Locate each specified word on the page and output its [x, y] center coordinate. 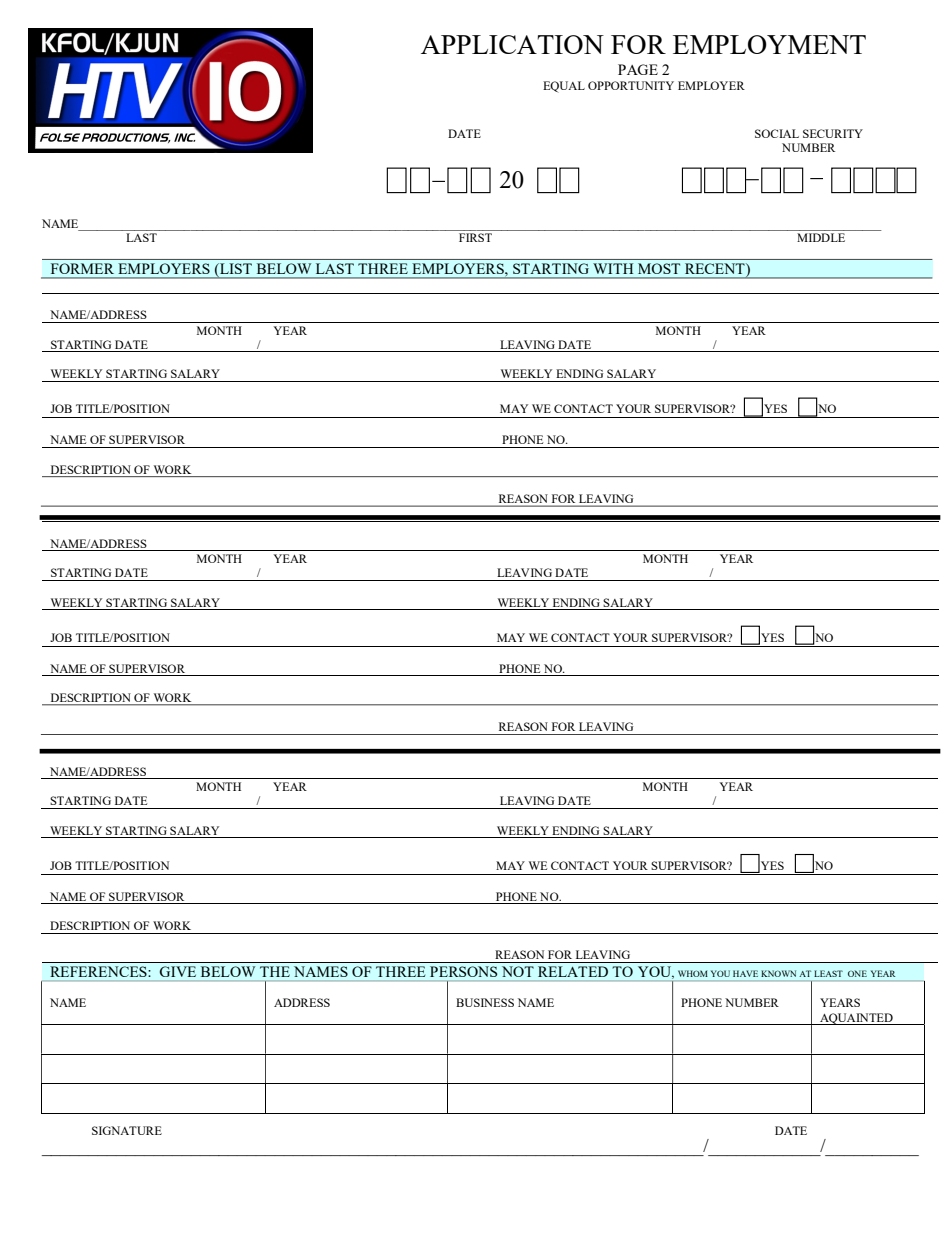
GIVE [178, 971]
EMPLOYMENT [769, 44]
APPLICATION [512, 44]
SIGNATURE [127, 1130]
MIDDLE [821, 237]
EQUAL [564, 87]
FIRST [475, 237]
